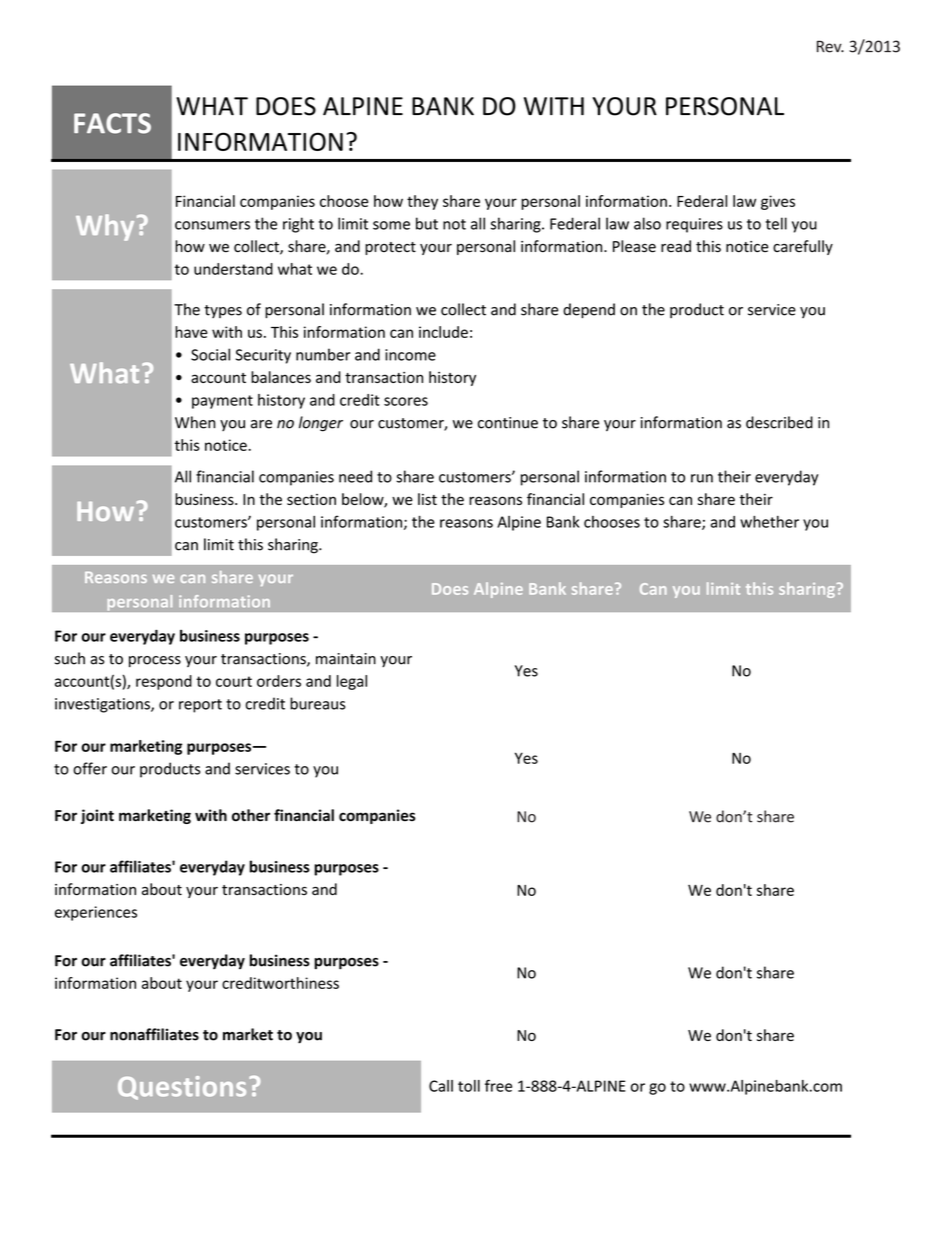 Image resolution: width=952 pixels, height=1233 pixels. Describe the element at coordinates (155, 661) in the page. I see `process` at that location.
